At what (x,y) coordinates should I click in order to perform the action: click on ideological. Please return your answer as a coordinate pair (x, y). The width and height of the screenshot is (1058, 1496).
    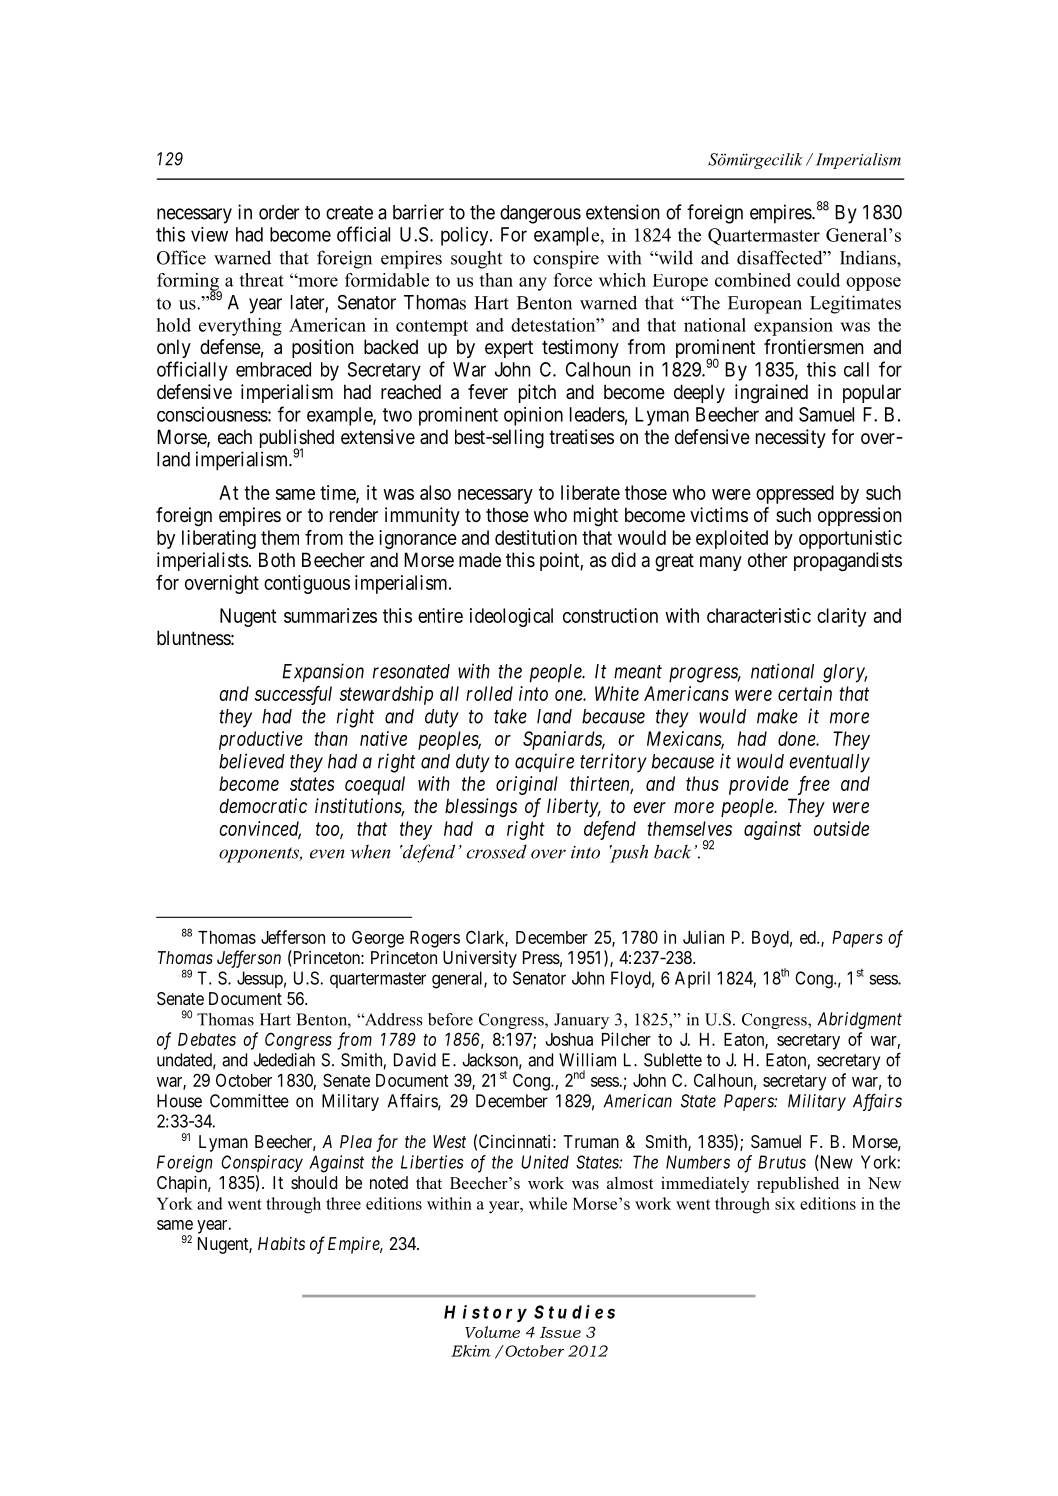
    Looking at the image, I should click on (511, 617).
